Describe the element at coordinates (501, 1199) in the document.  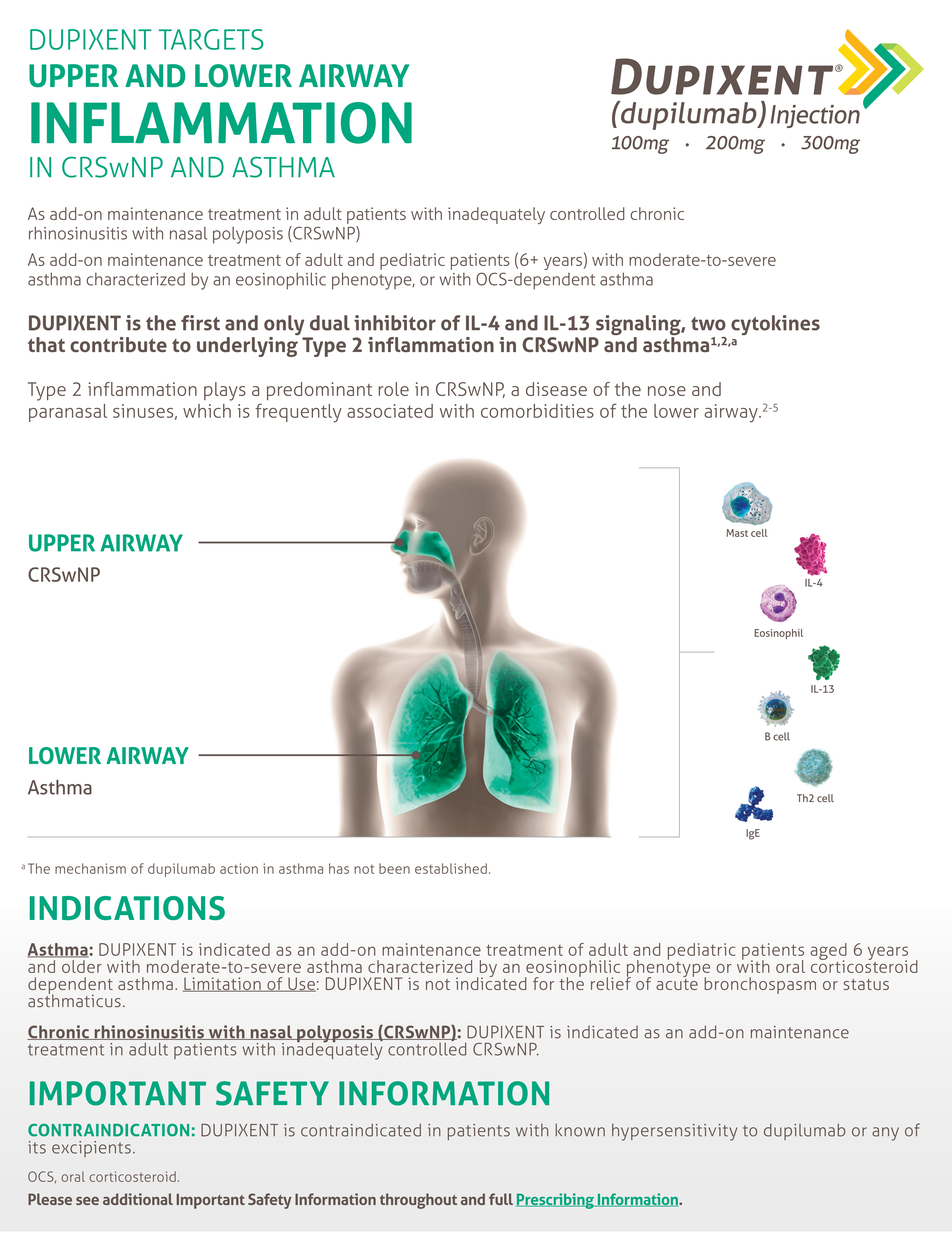
I see `full` at that location.
